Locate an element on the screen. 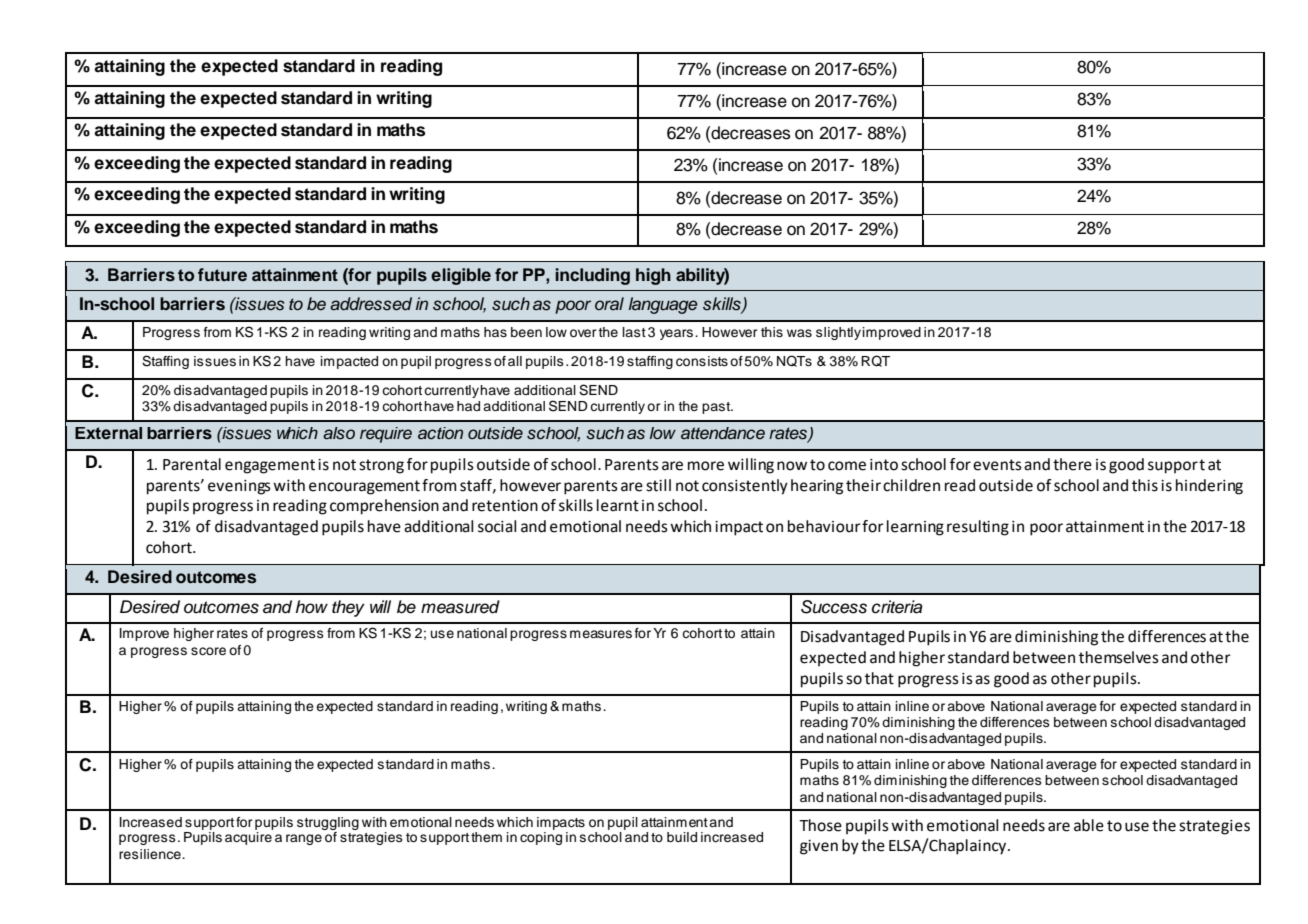 The height and width of the screenshot is (924, 1308). build is located at coordinates (682, 837).
